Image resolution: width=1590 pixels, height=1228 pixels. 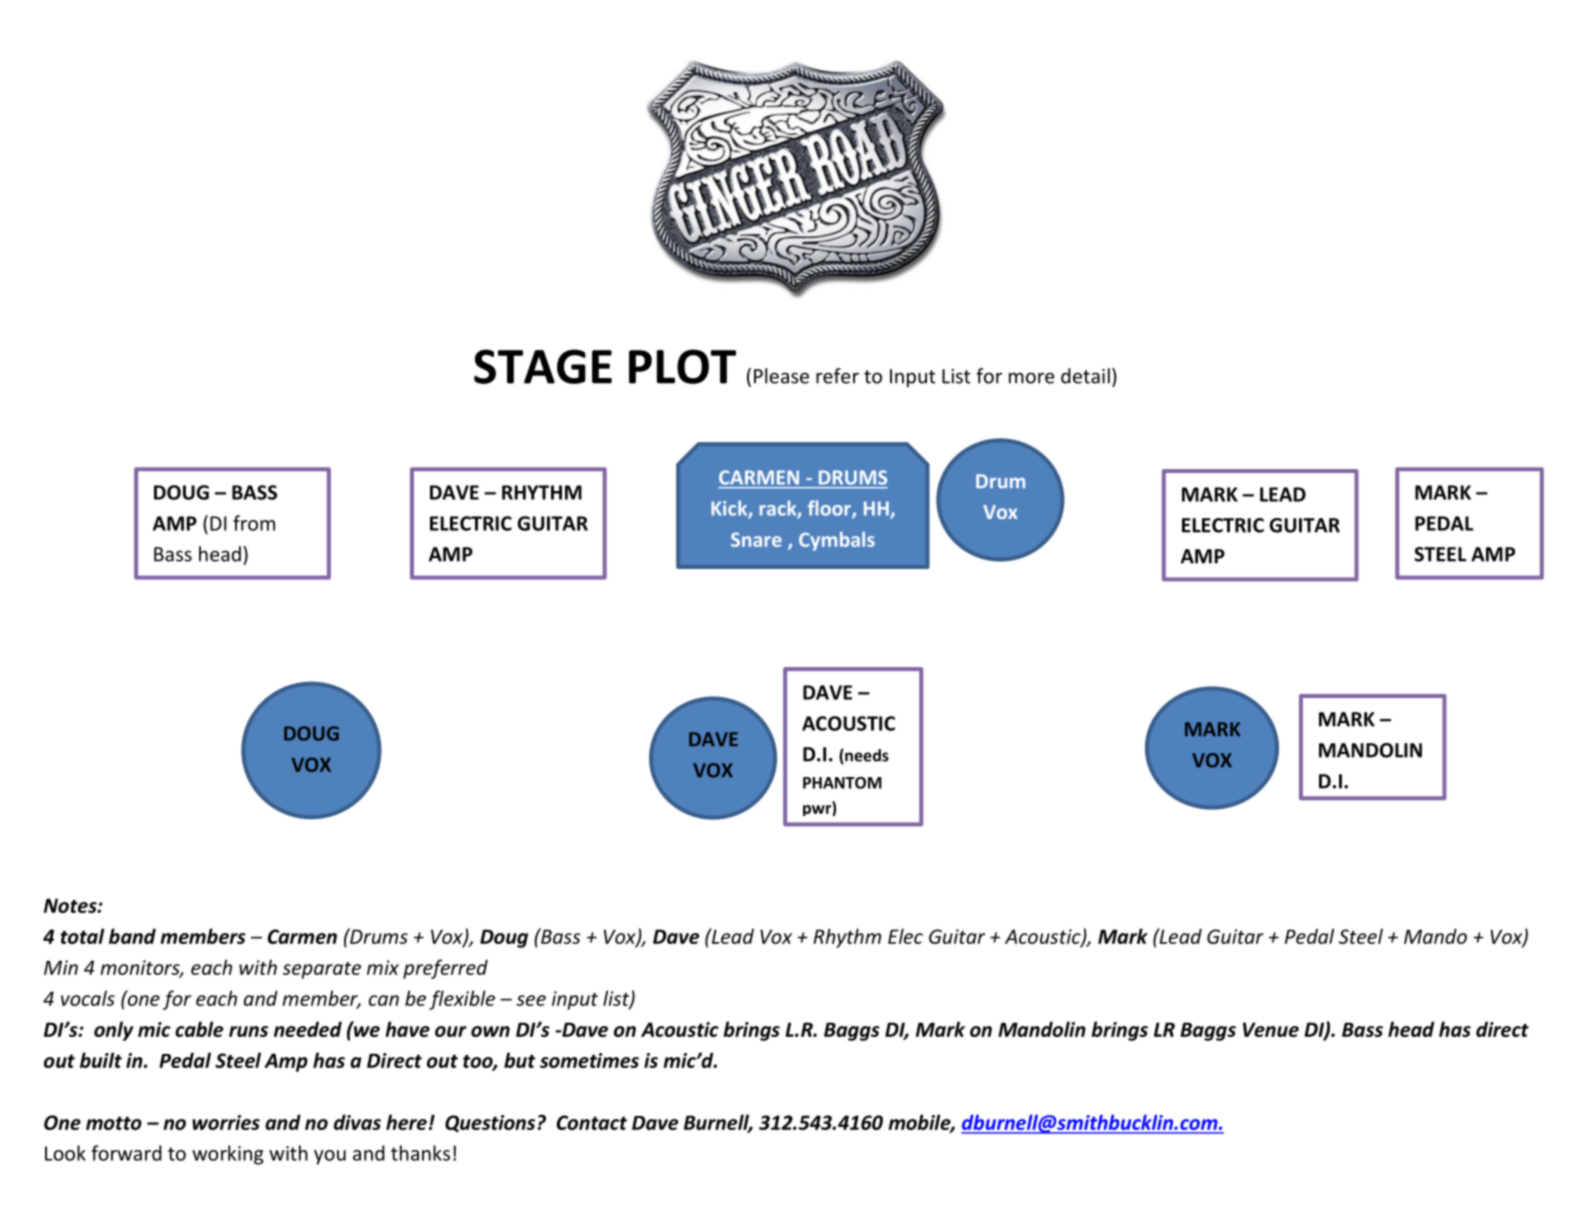 I want to click on needs, so click(x=866, y=756).
